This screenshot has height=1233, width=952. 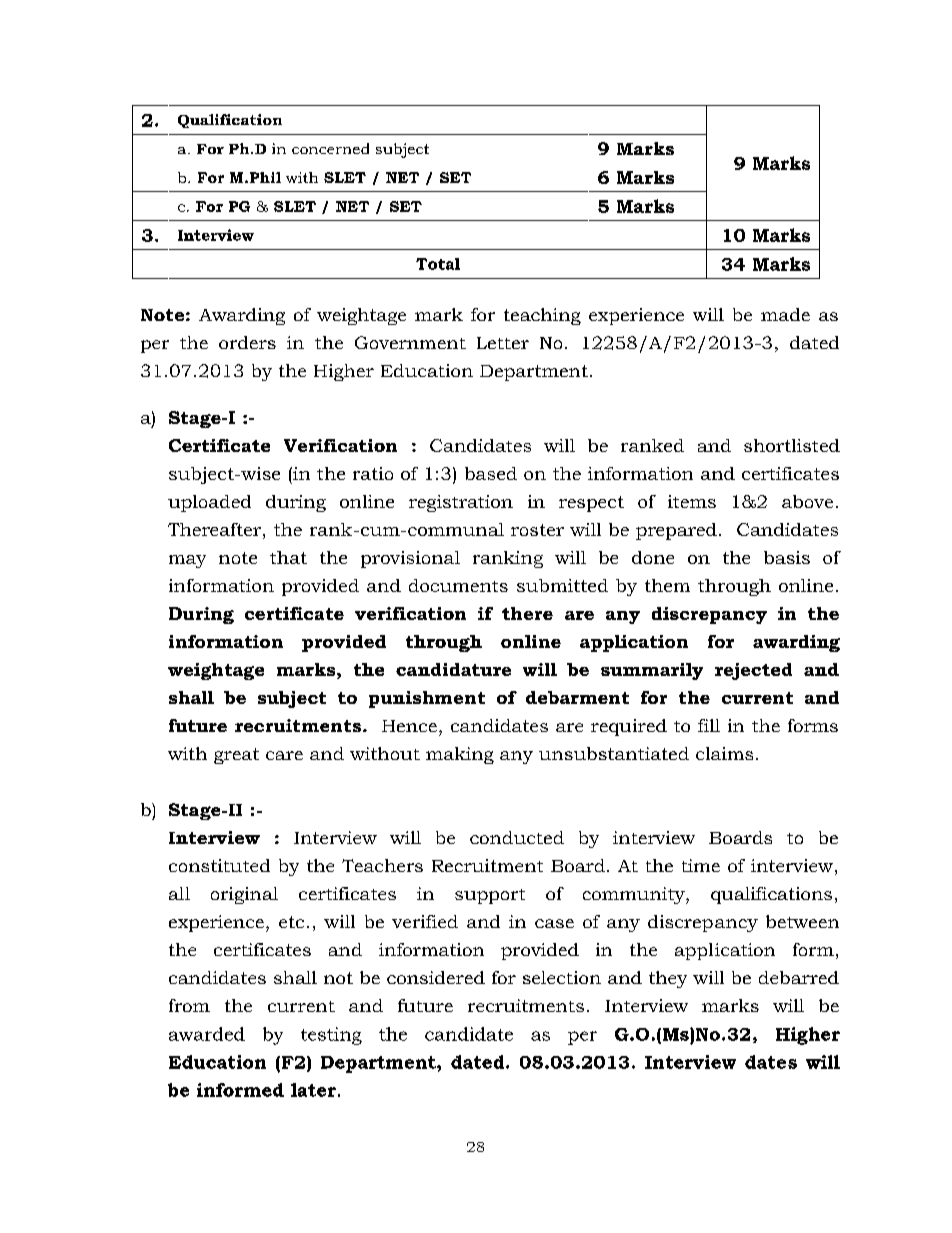 What do you see at coordinates (792, 445) in the screenshot?
I see `shortlisted` at bounding box center [792, 445].
